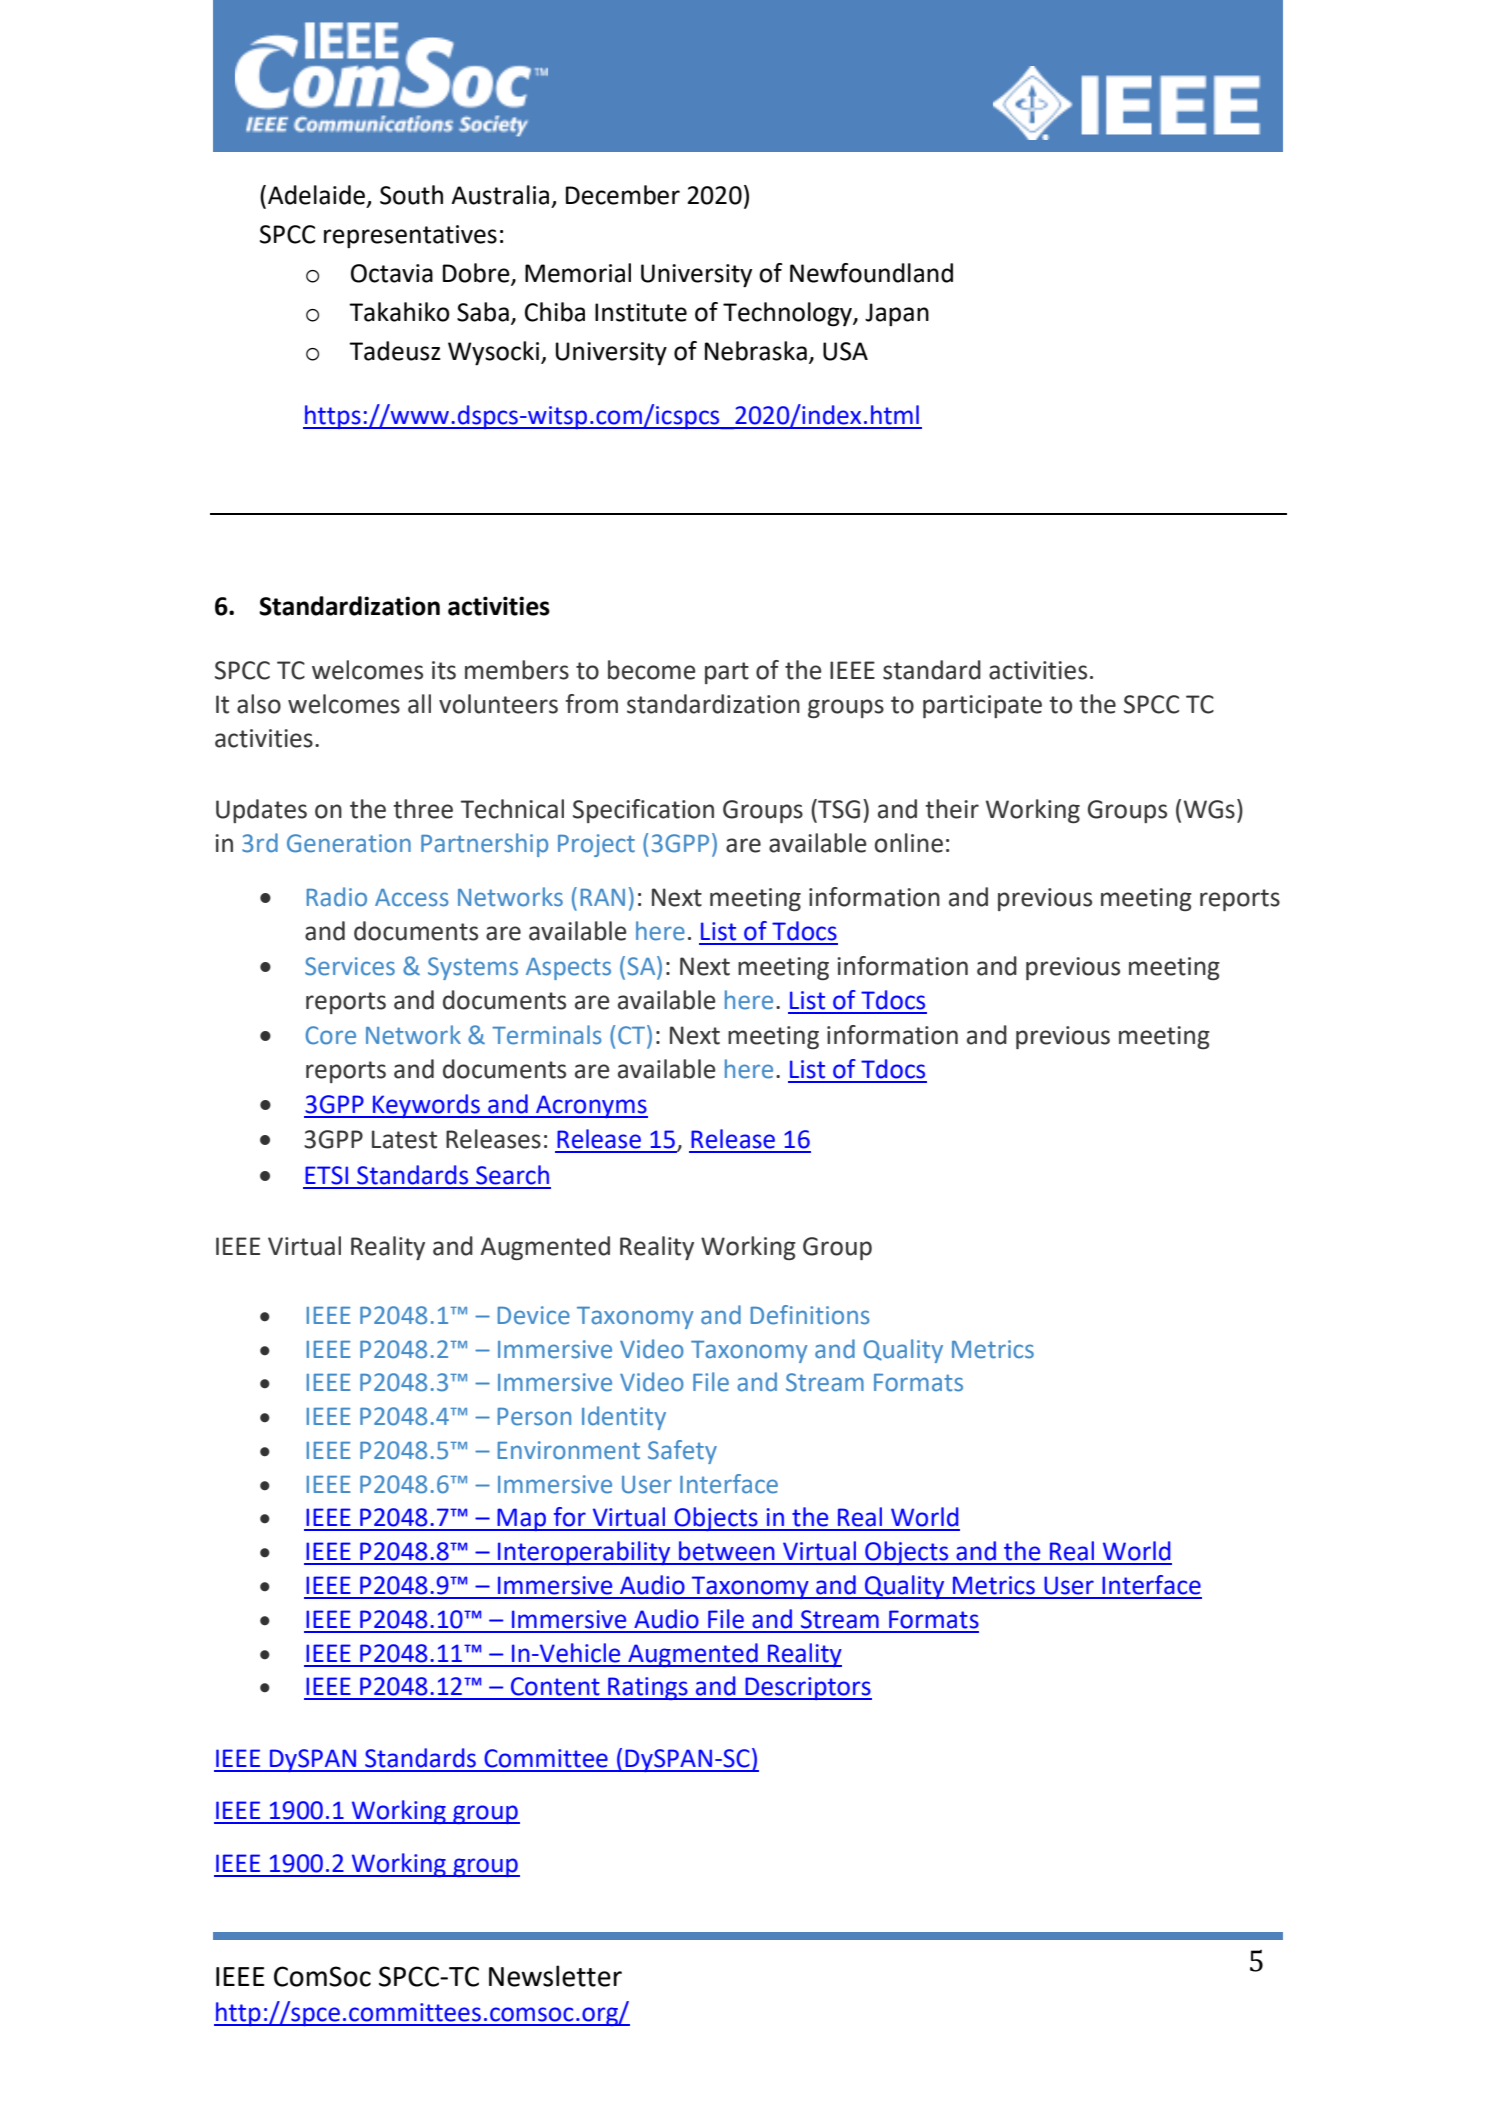 The image size is (1497, 2117). I want to click on ETSI, so click(326, 1175).
